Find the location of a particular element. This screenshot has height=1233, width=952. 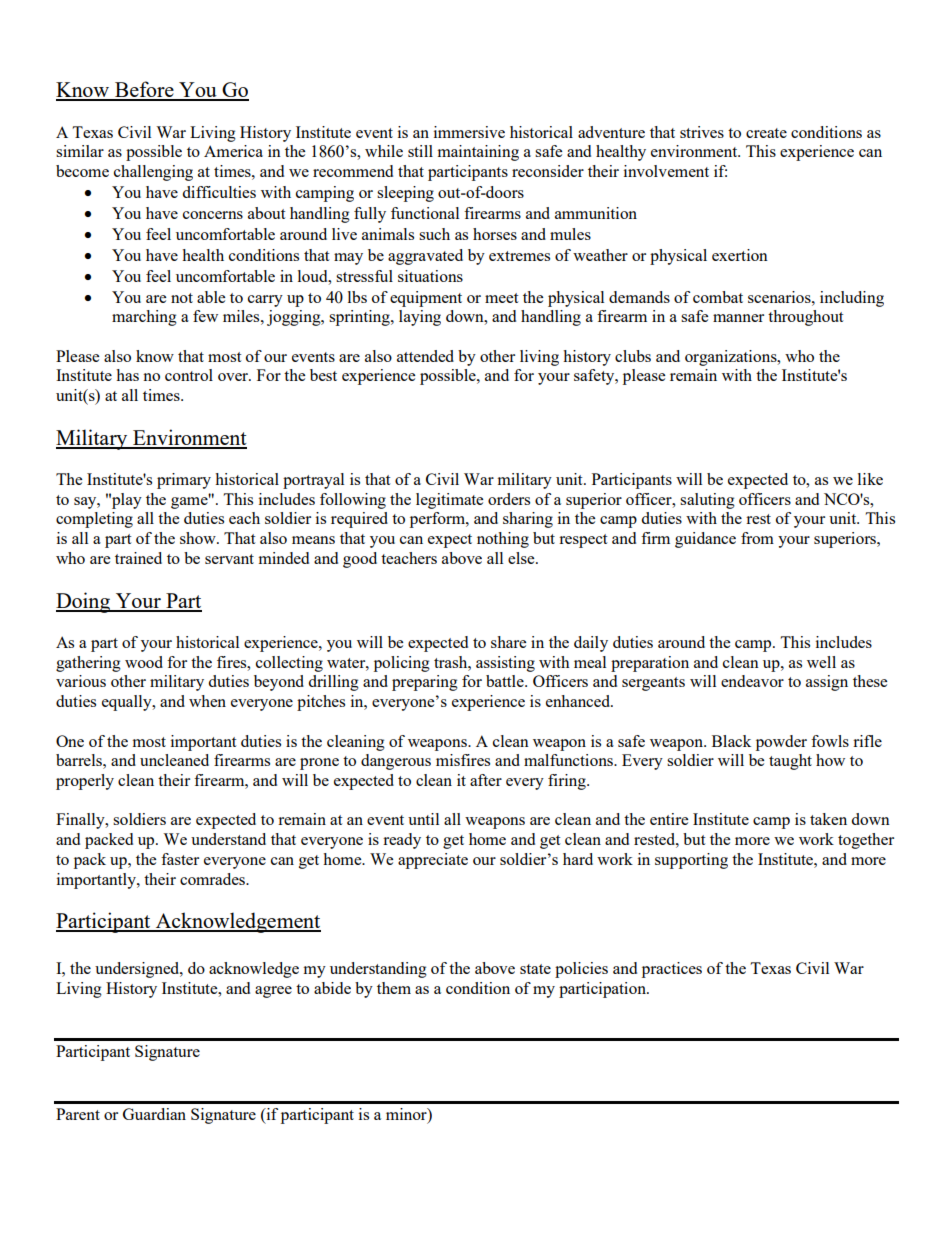

faster is located at coordinates (180, 859).
